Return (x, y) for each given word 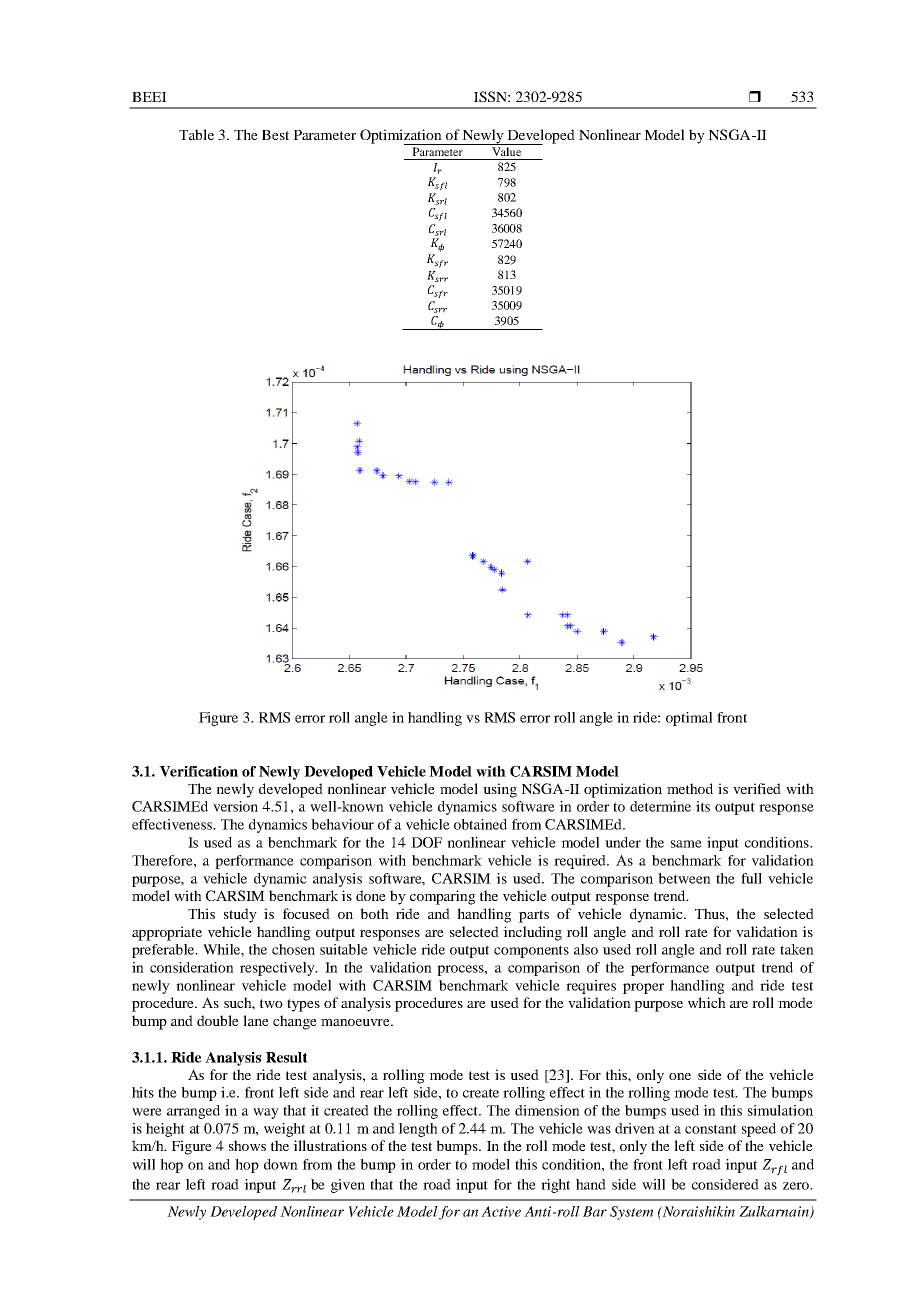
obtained (480, 824)
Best (275, 135)
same (686, 844)
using (500, 790)
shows (247, 1145)
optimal (689, 719)
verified (757, 788)
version (235, 806)
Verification (198, 771)
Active (501, 1211)
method (690, 788)
